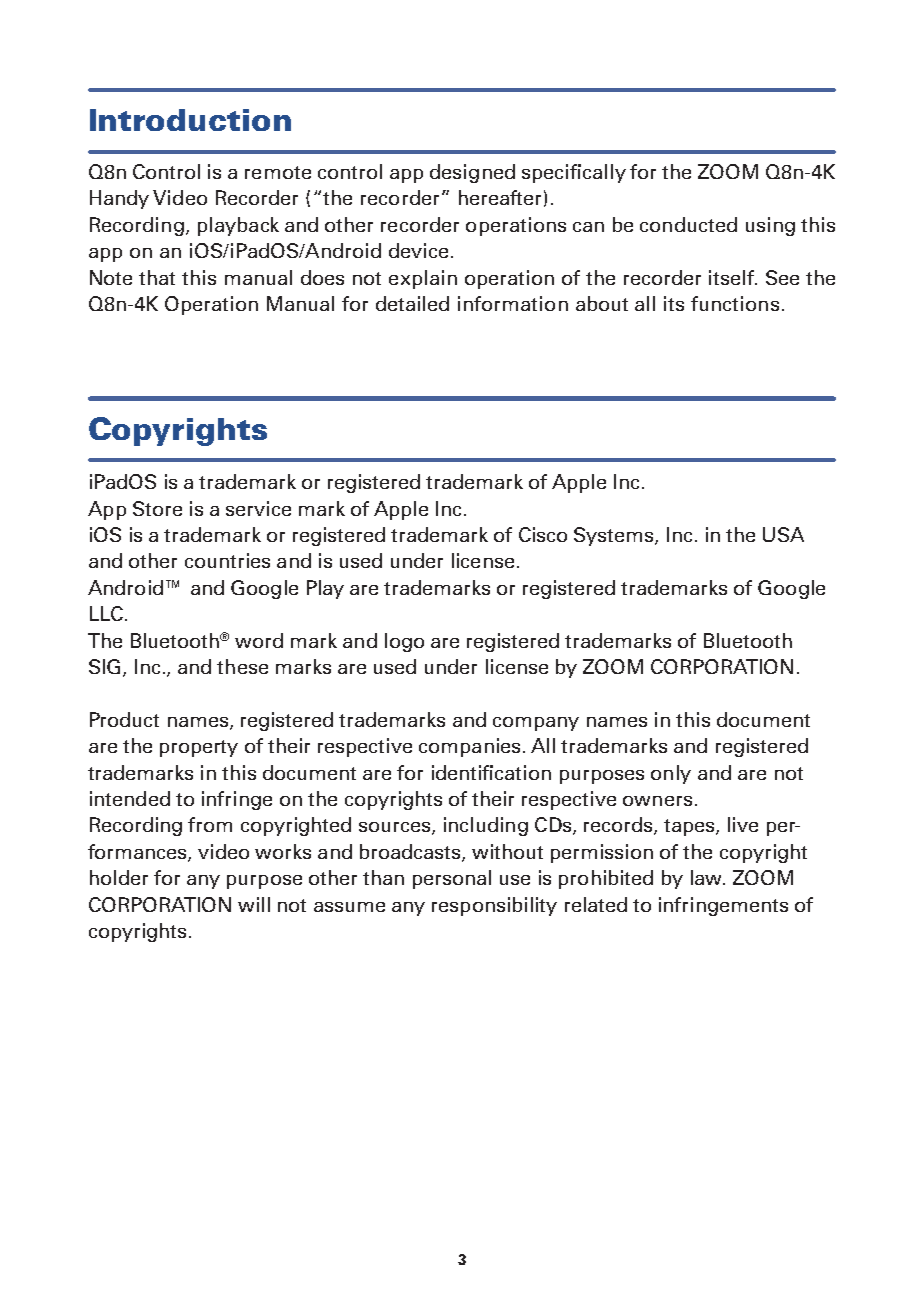 This screenshot has height=1308, width=924. What do you see at coordinates (452, 879) in the screenshot?
I see `personal` at bounding box center [452, 879].
